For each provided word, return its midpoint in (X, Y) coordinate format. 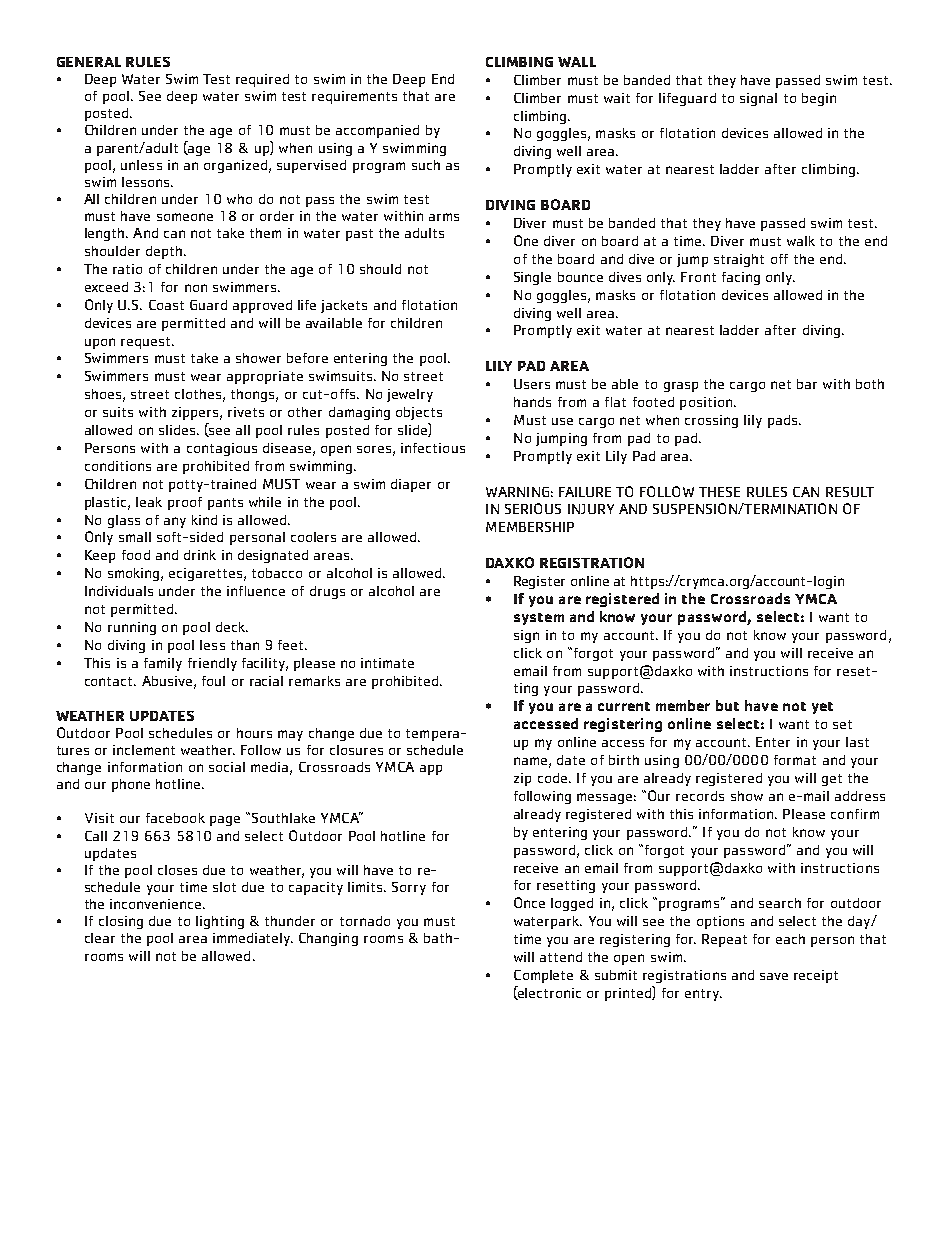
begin (819, 99)
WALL (577, 62)
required (262, 80)
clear (100, 938)
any (175, 522)
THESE (719, 492)
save (774, 976)
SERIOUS (533, 508)
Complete (543, 976)
